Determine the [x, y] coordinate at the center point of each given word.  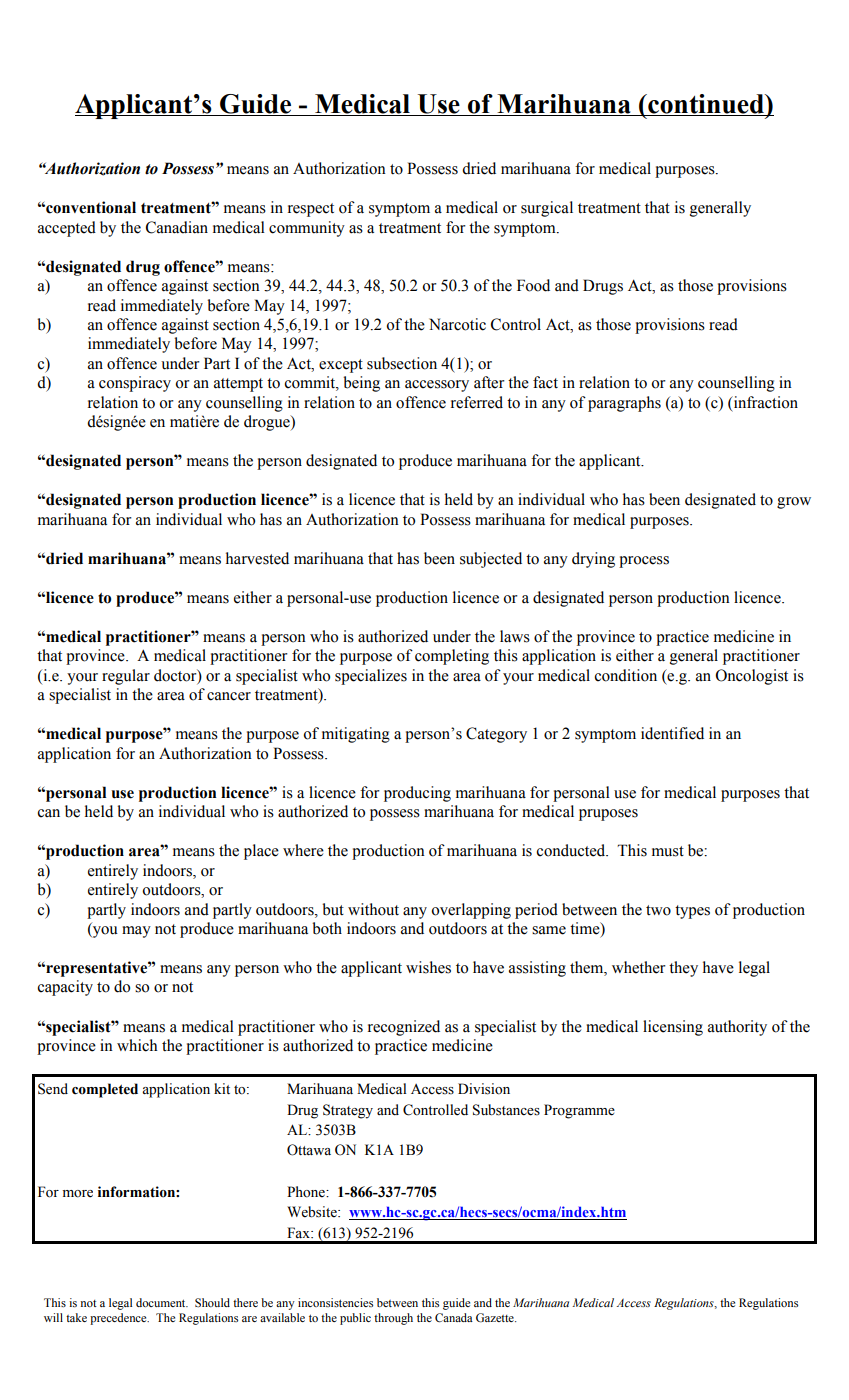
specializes [371, 677]
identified [672, 733]
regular [126, 677]
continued [706, 105]
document [162, 1302]
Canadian [177, 227]
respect [311, 210]
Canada [454, 1318]
